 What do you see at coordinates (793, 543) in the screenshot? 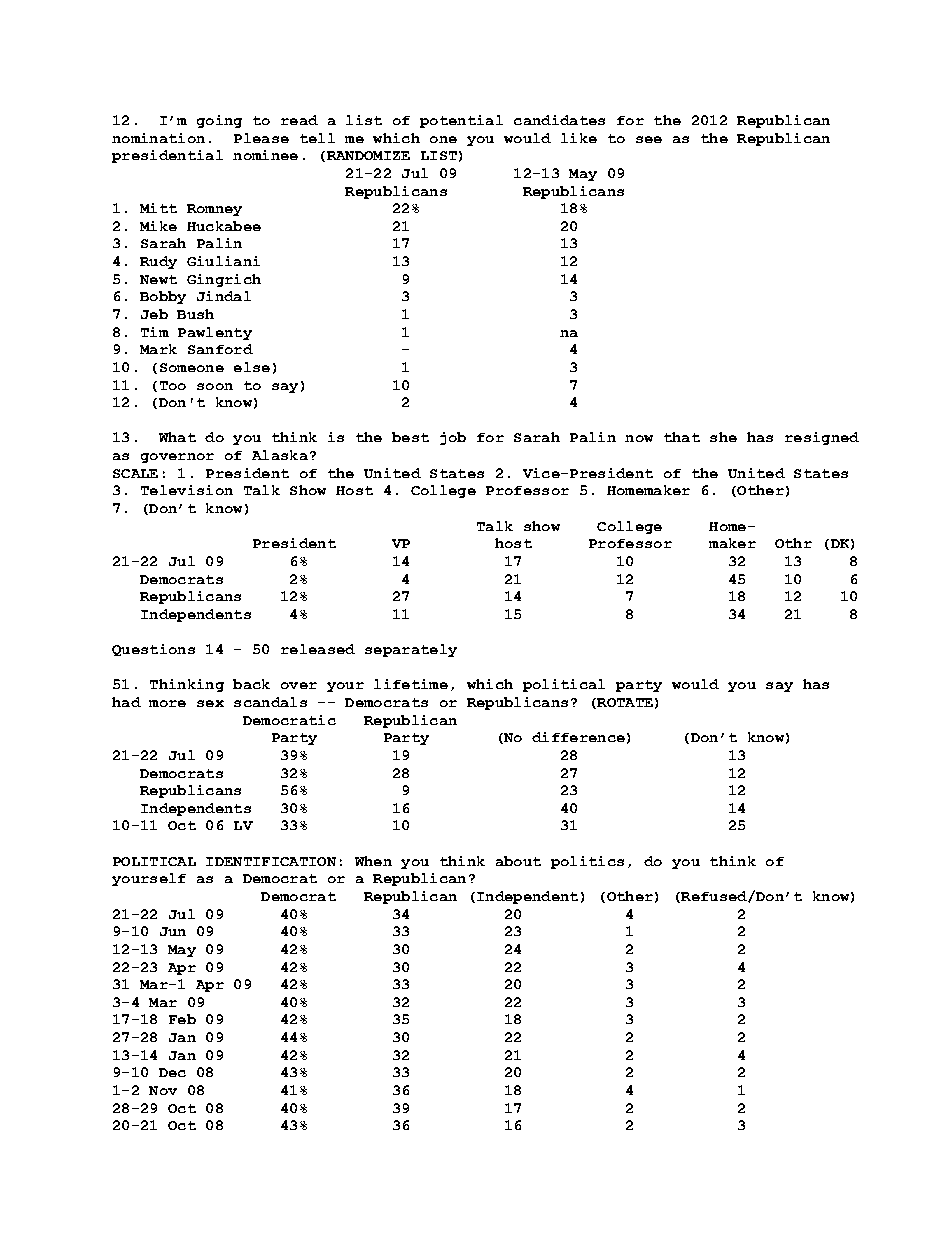
I see `Othr` at bounding box center [793, 543].
